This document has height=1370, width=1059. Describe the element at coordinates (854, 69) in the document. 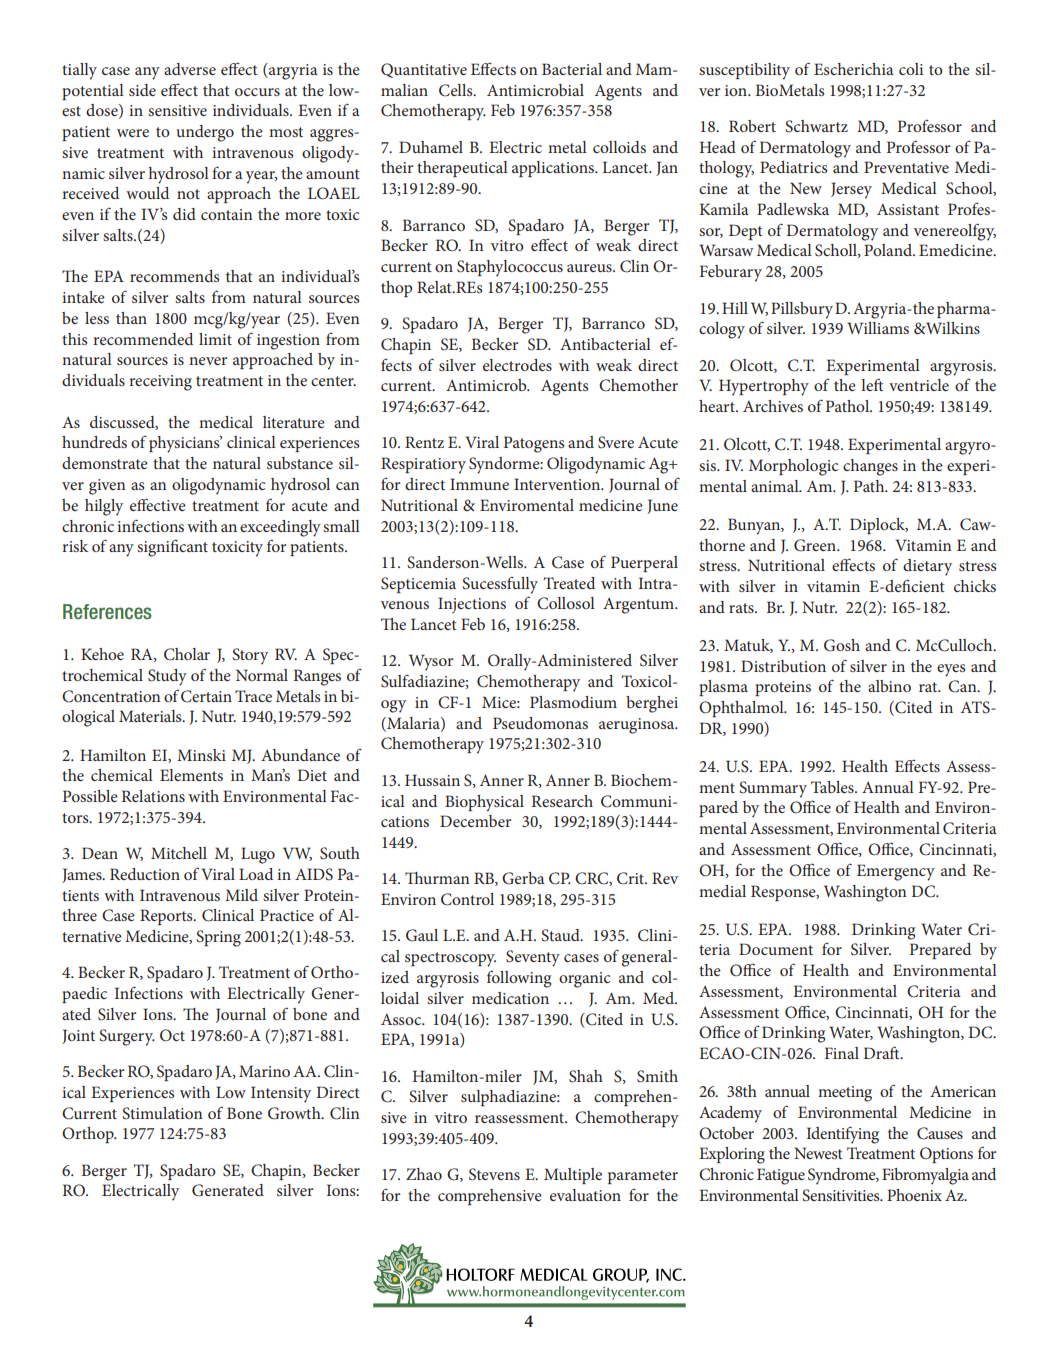

I see `Escherichia` at that location.
